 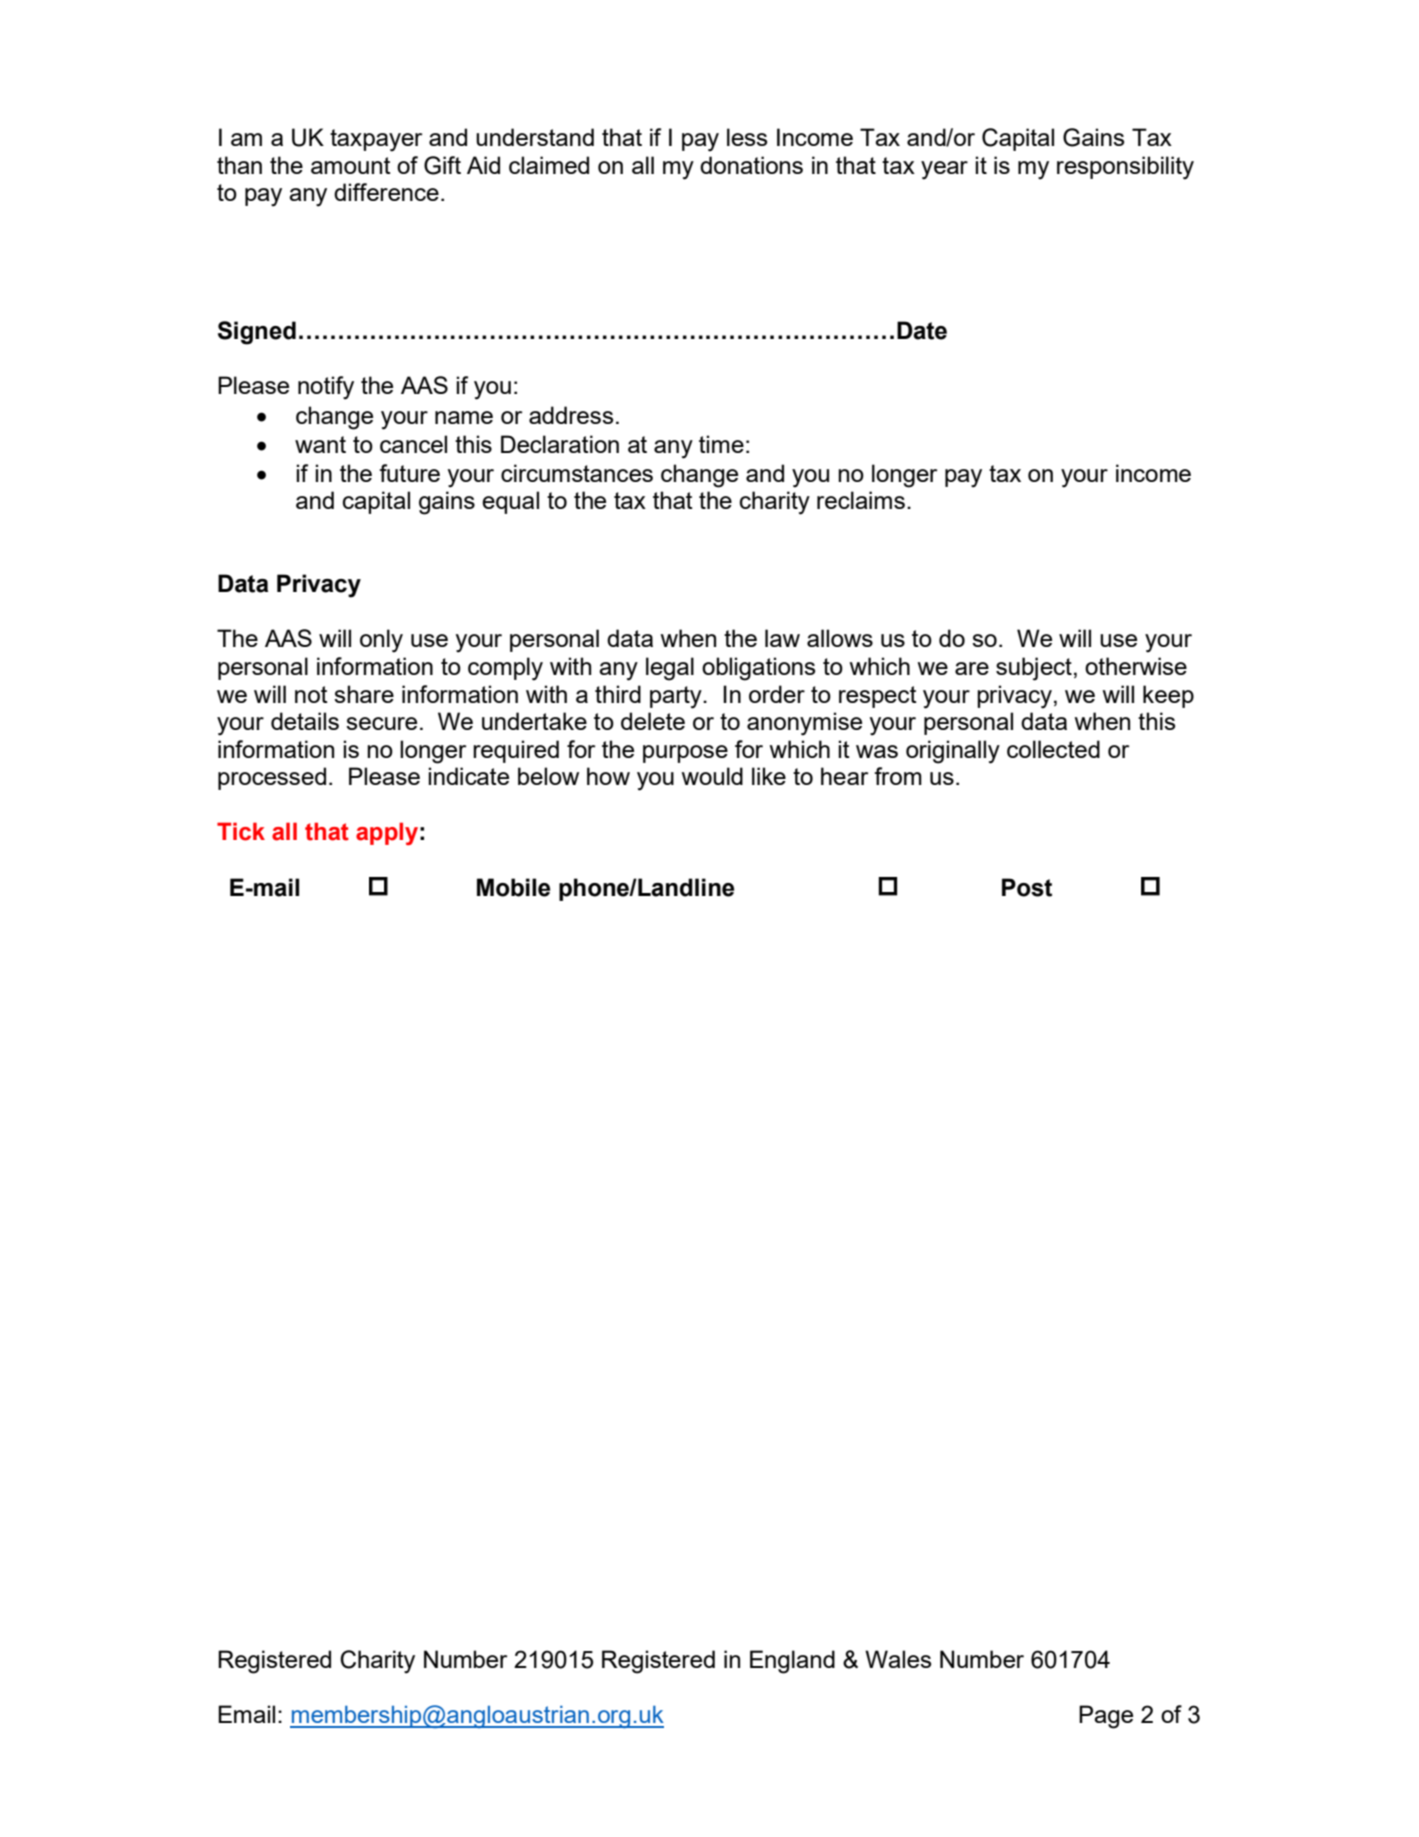 What do you see at coordinates (751, 165) in the screenshot?
I see `donations` at bounding box center [751, 165].
